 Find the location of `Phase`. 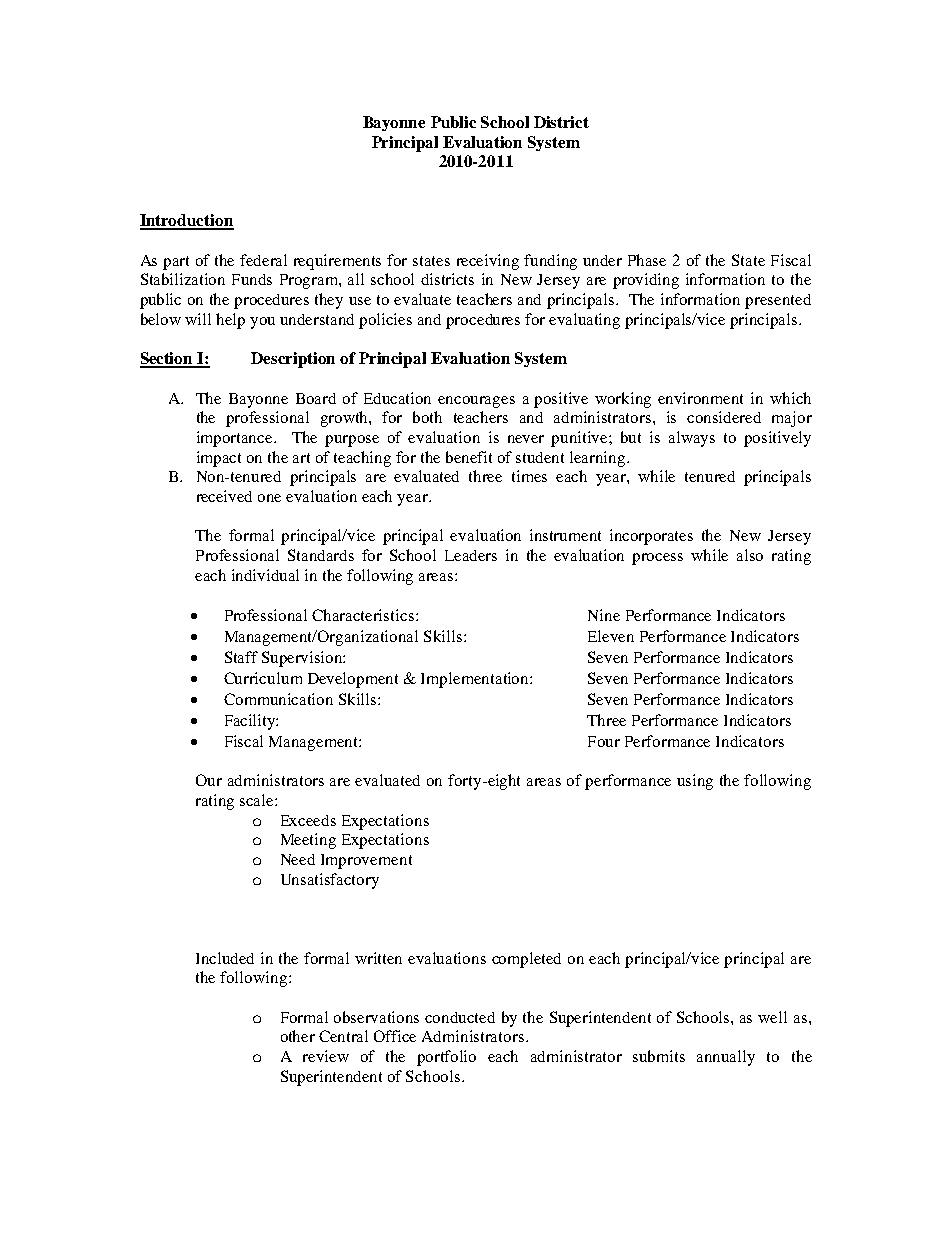

Phase is located at coordinates (647, 260).
